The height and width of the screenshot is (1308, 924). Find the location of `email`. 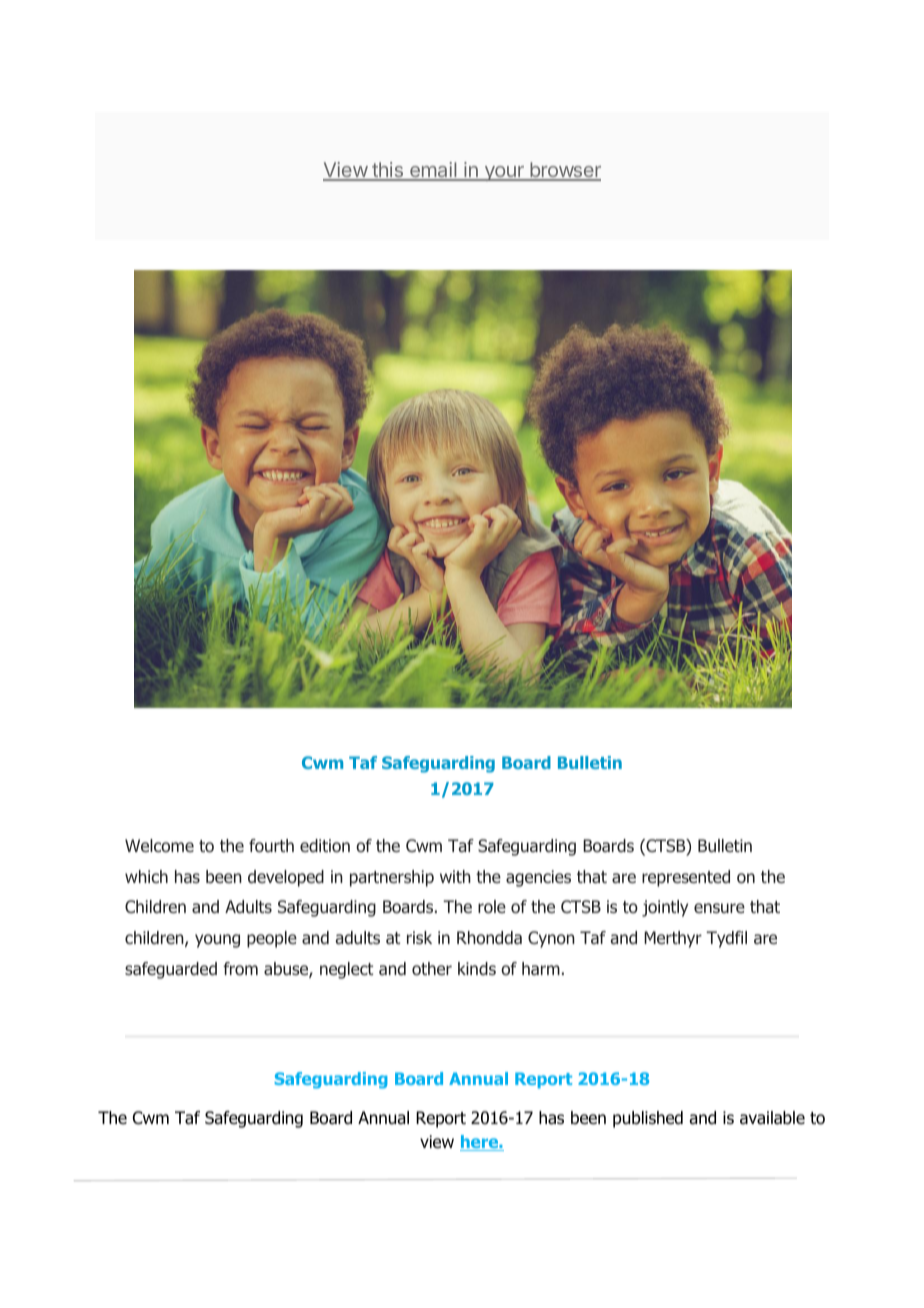

email is located at coordinates (433, 171).
